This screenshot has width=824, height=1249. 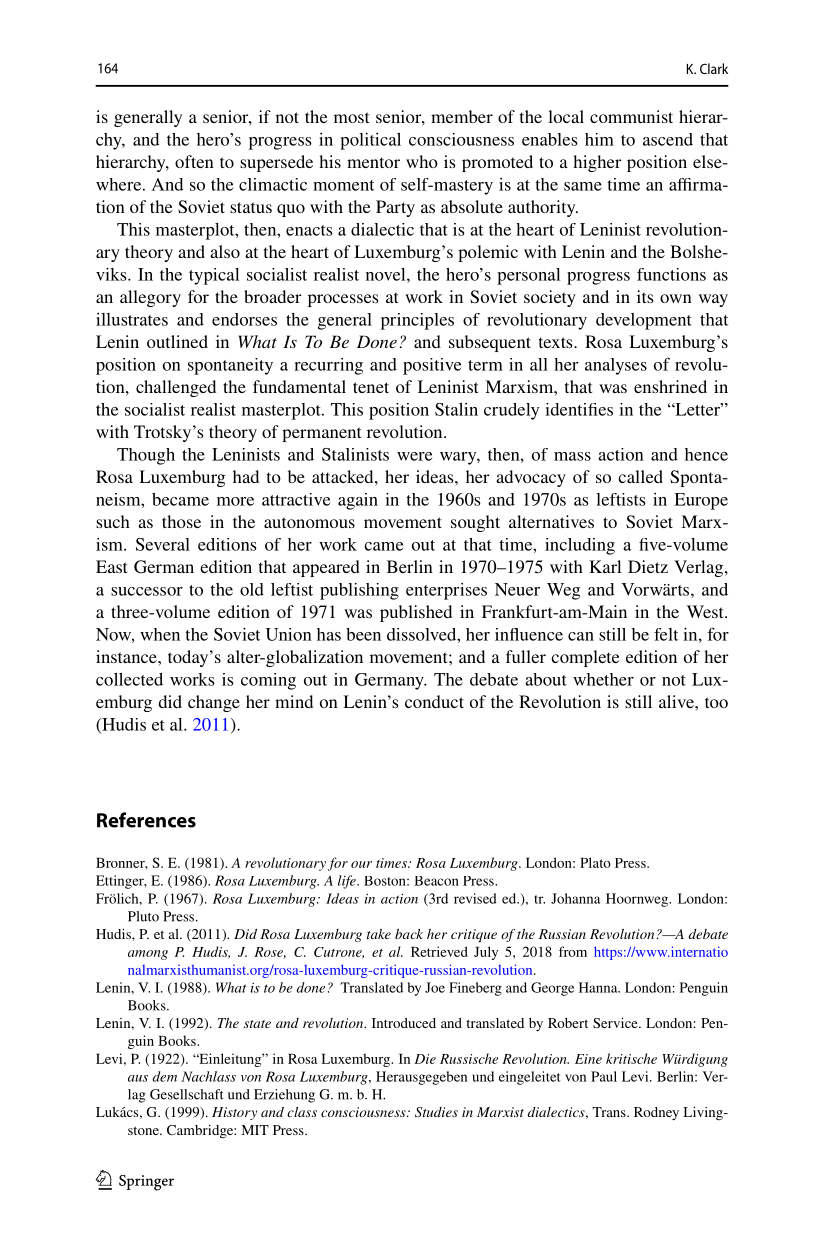 I want to click on published, so click(x=416, y=613).
